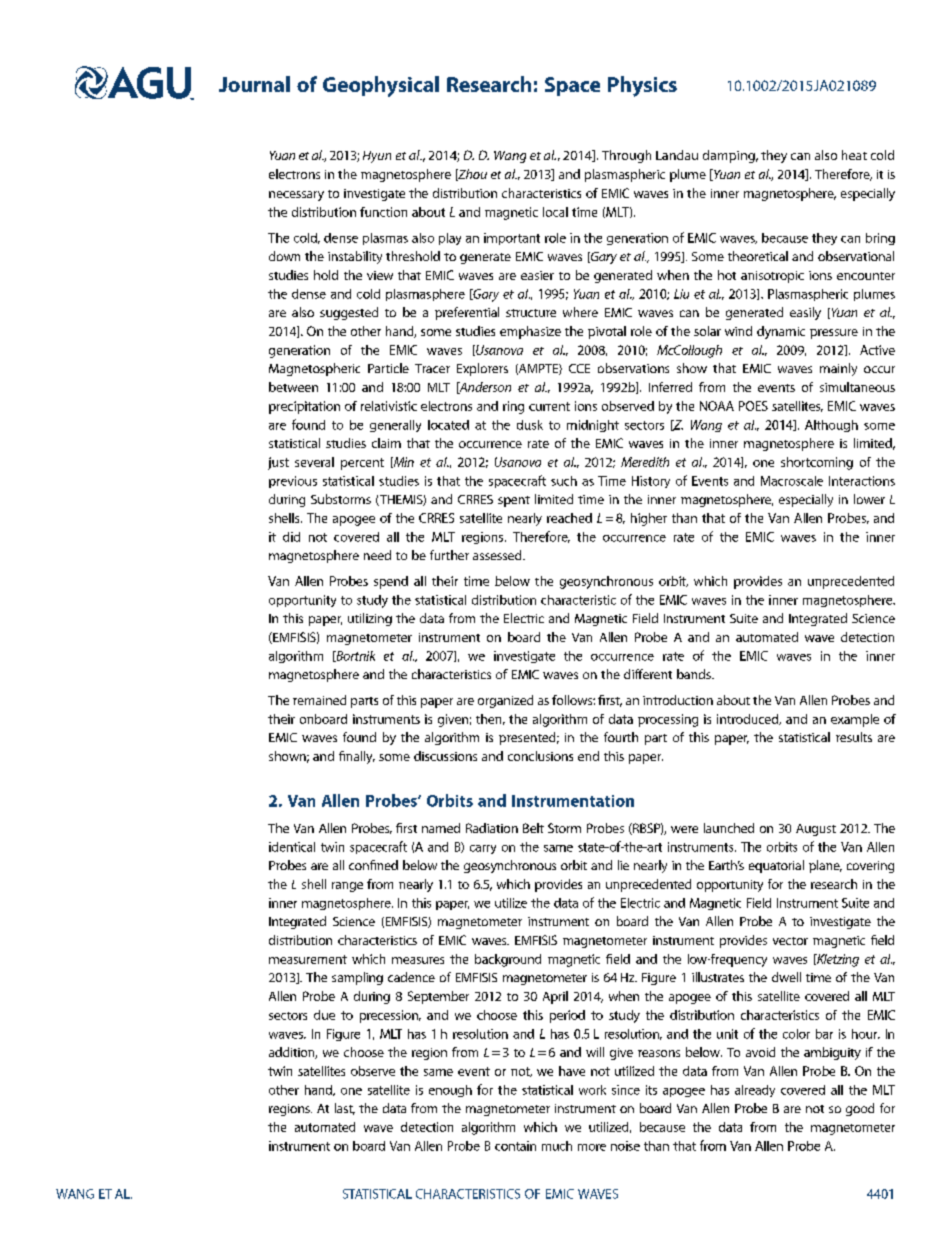 The height and width of the image is (1233, 952). What do you see at coordinates (580, 312) in the image?
I see `where` at bounding box center [580, 312].
